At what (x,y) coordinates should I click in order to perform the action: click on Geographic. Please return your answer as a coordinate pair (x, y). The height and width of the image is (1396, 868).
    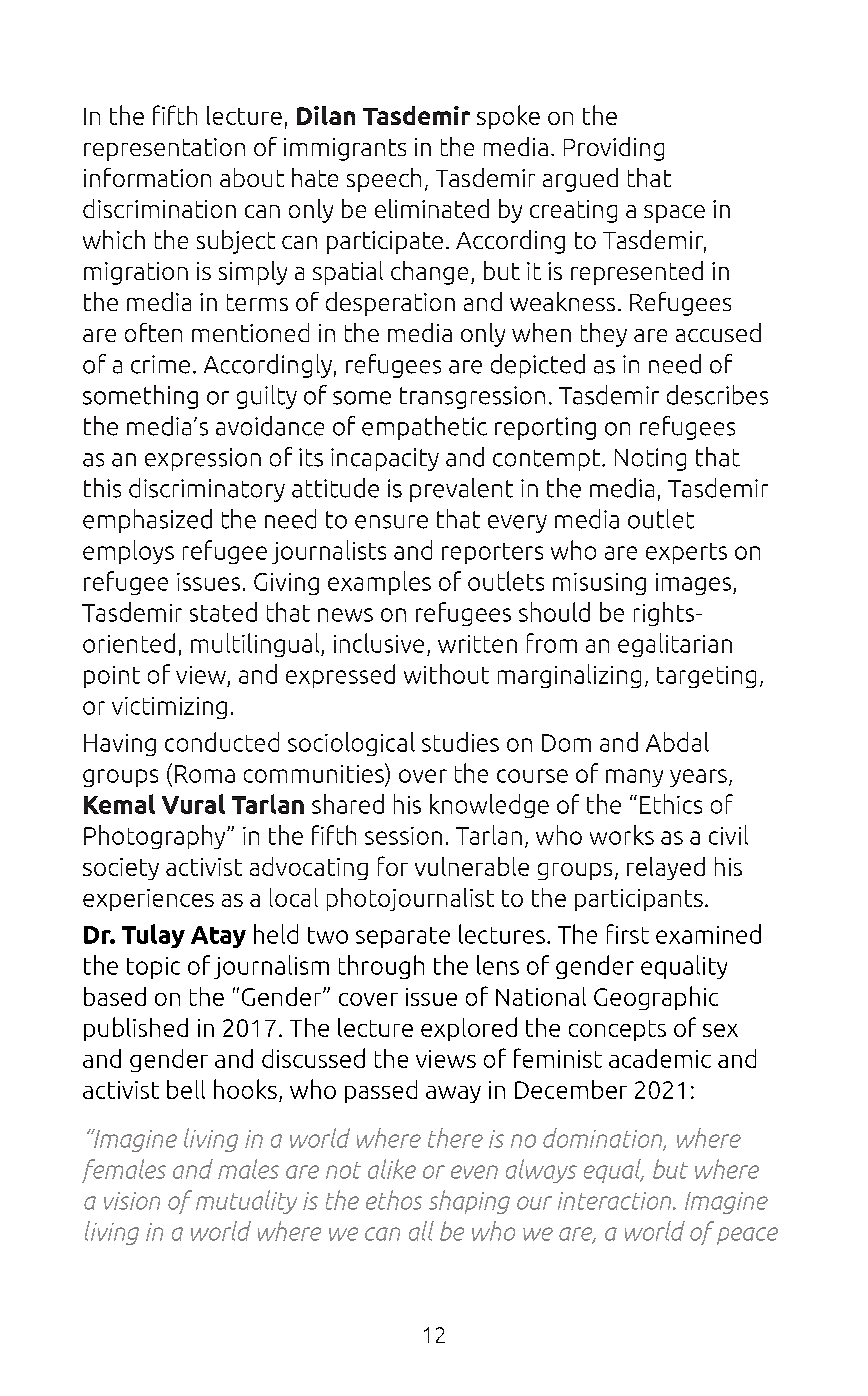
    Looking at the image, I should click on (656, 998).
